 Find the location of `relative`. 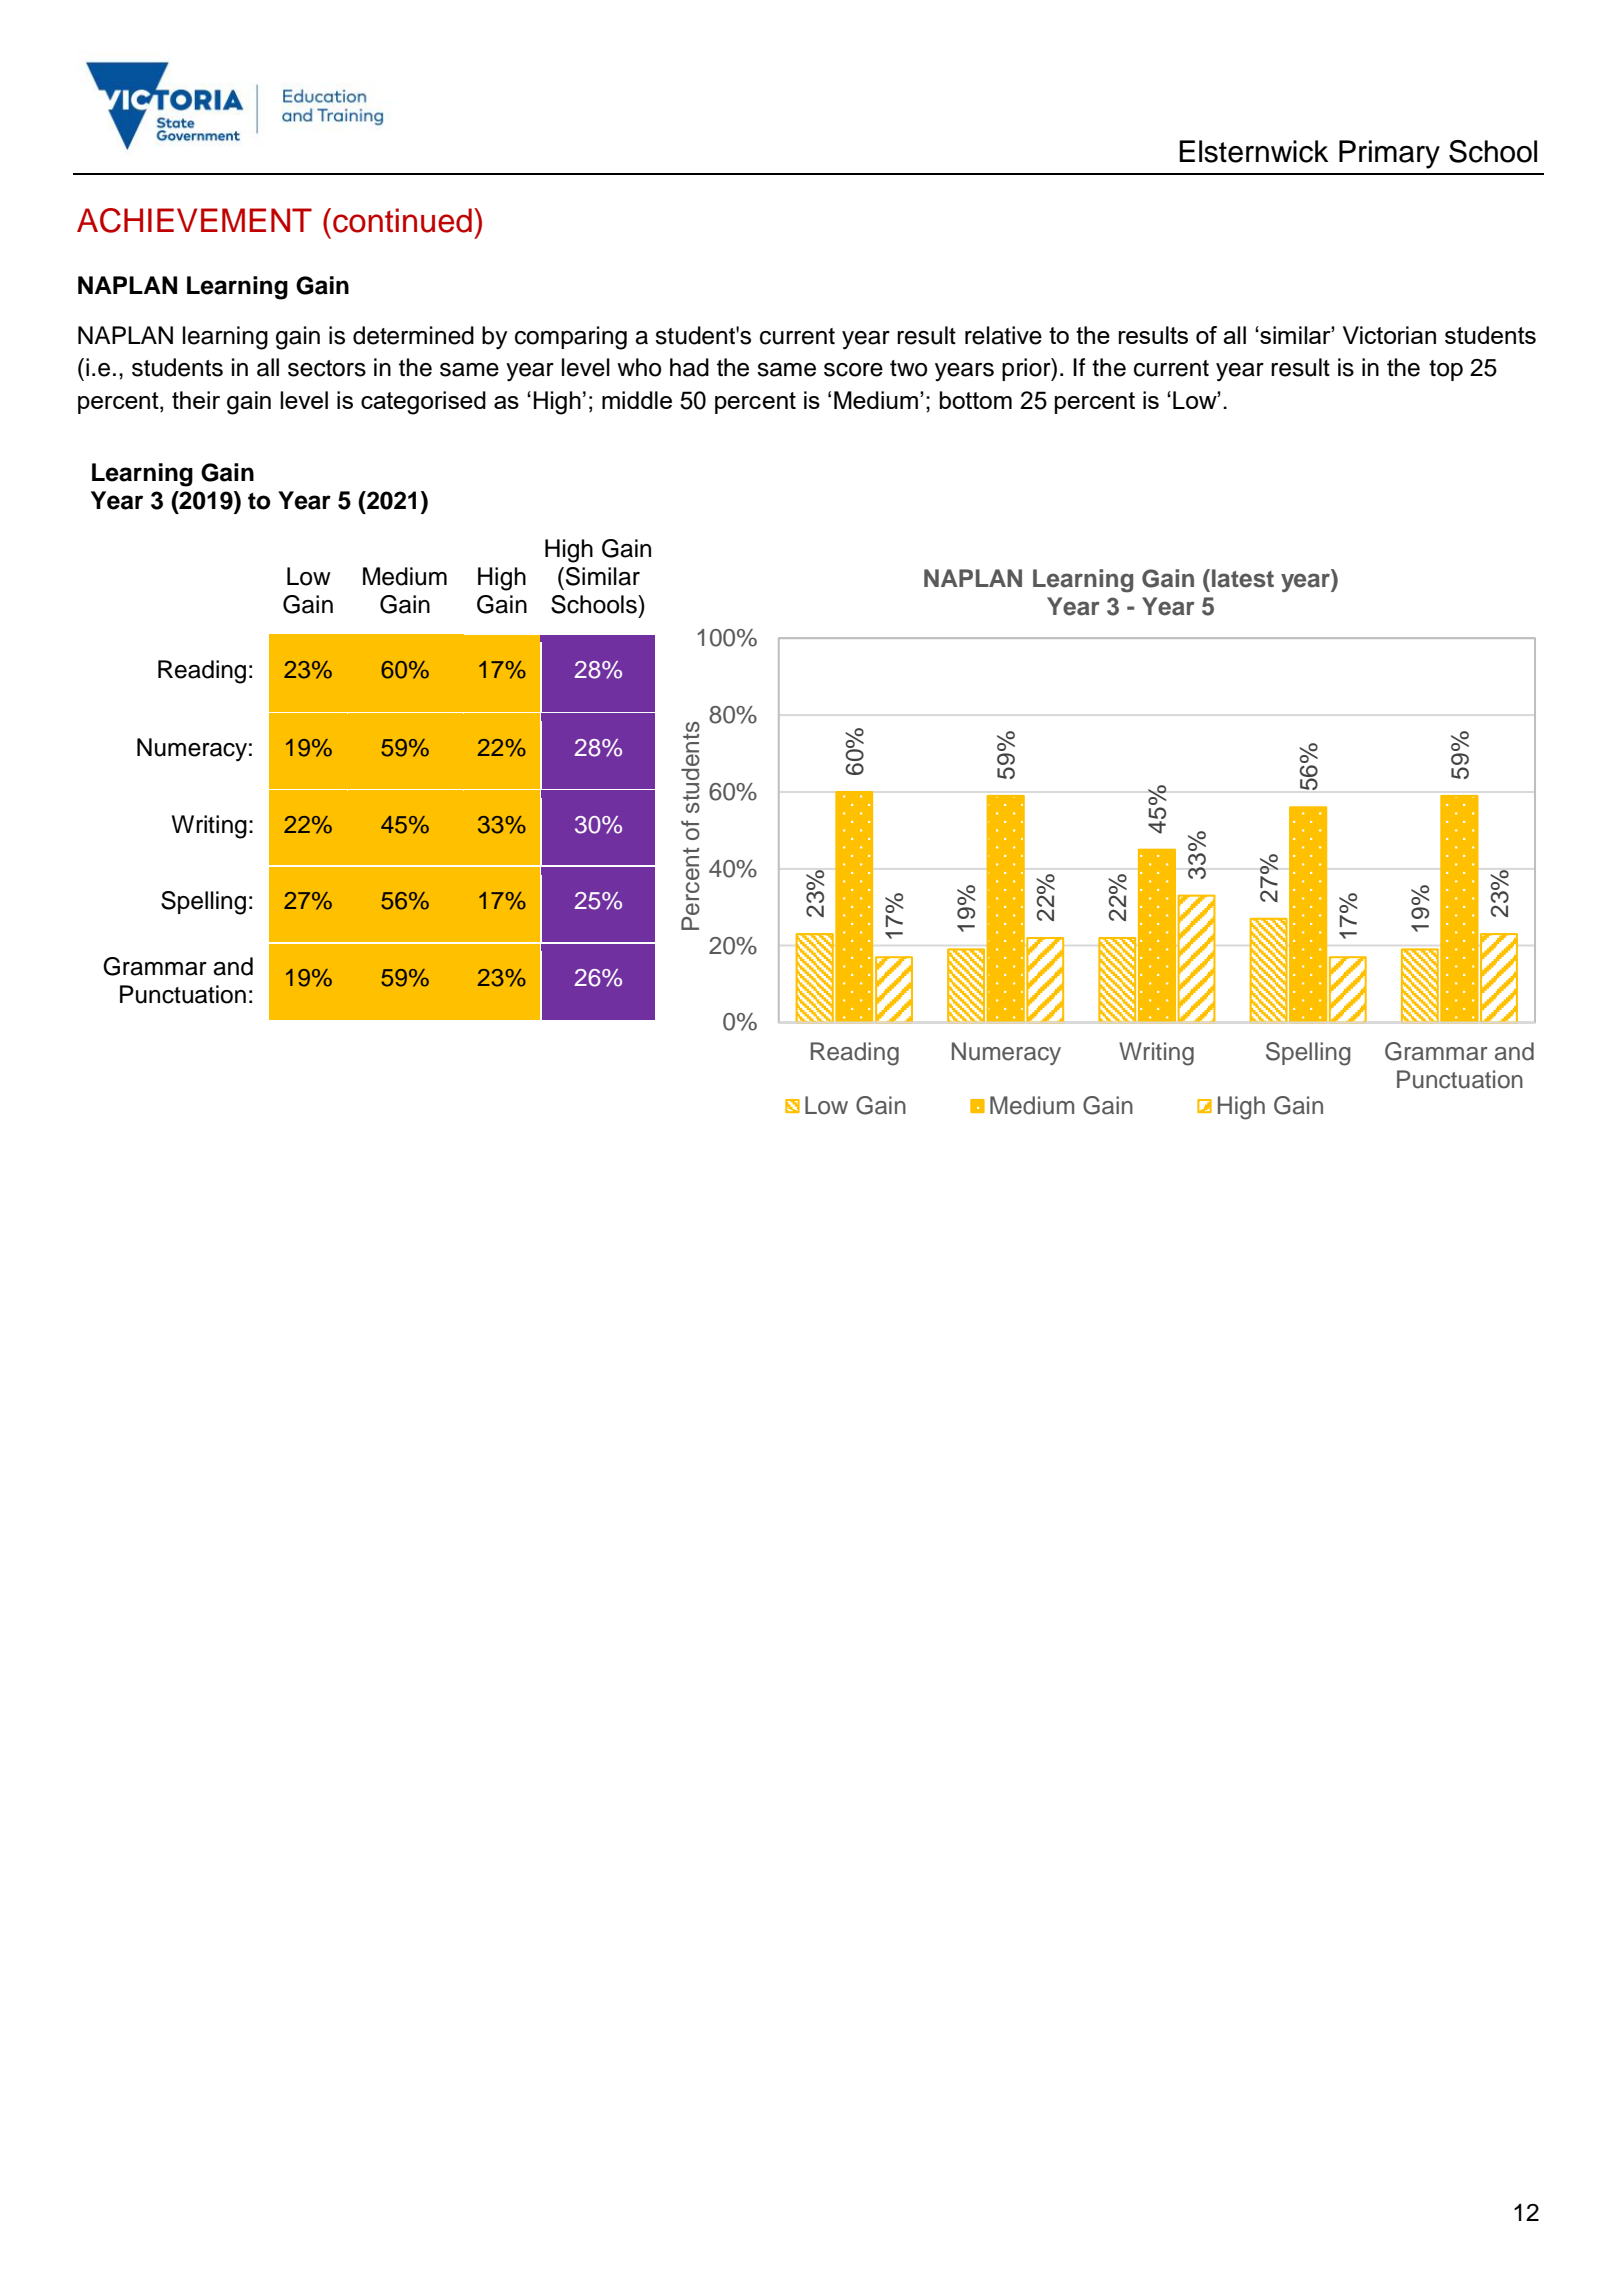

relative is located at coordinates (1003, 335).
